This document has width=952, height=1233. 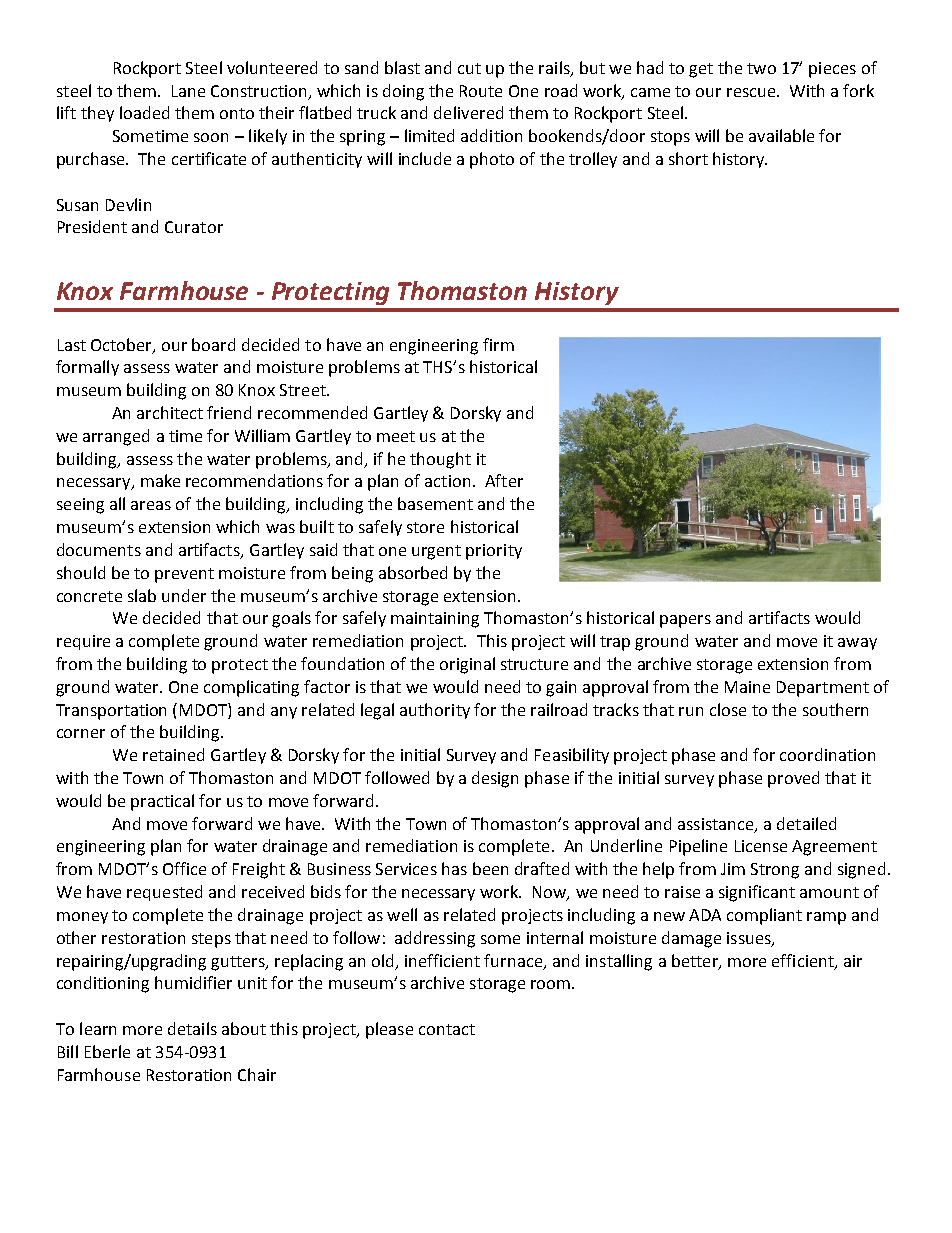 What do you see at coordinates (188, 91) in the document?
I see `Lane` at bounding box center [188, 91].
